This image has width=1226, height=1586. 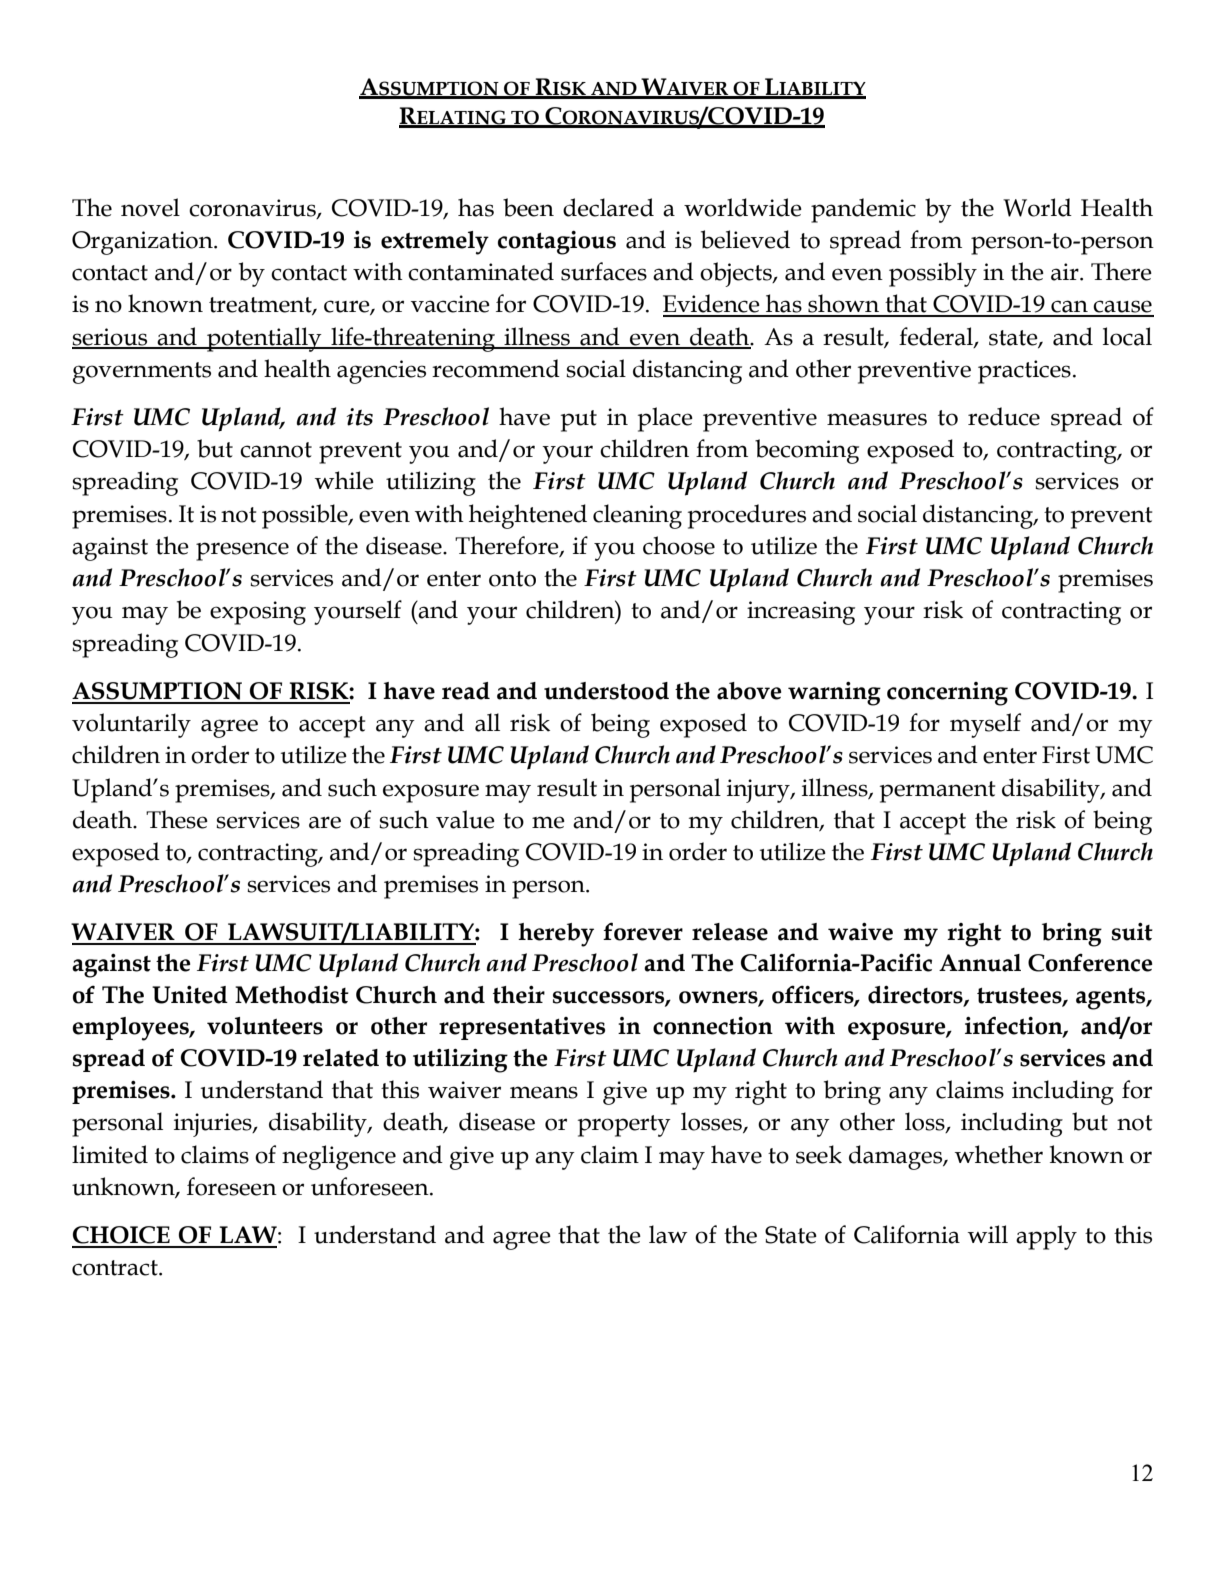 What do you see at coordinates (624, 1126) in the image?
I see `property` at bounding box center [624, 1126].
